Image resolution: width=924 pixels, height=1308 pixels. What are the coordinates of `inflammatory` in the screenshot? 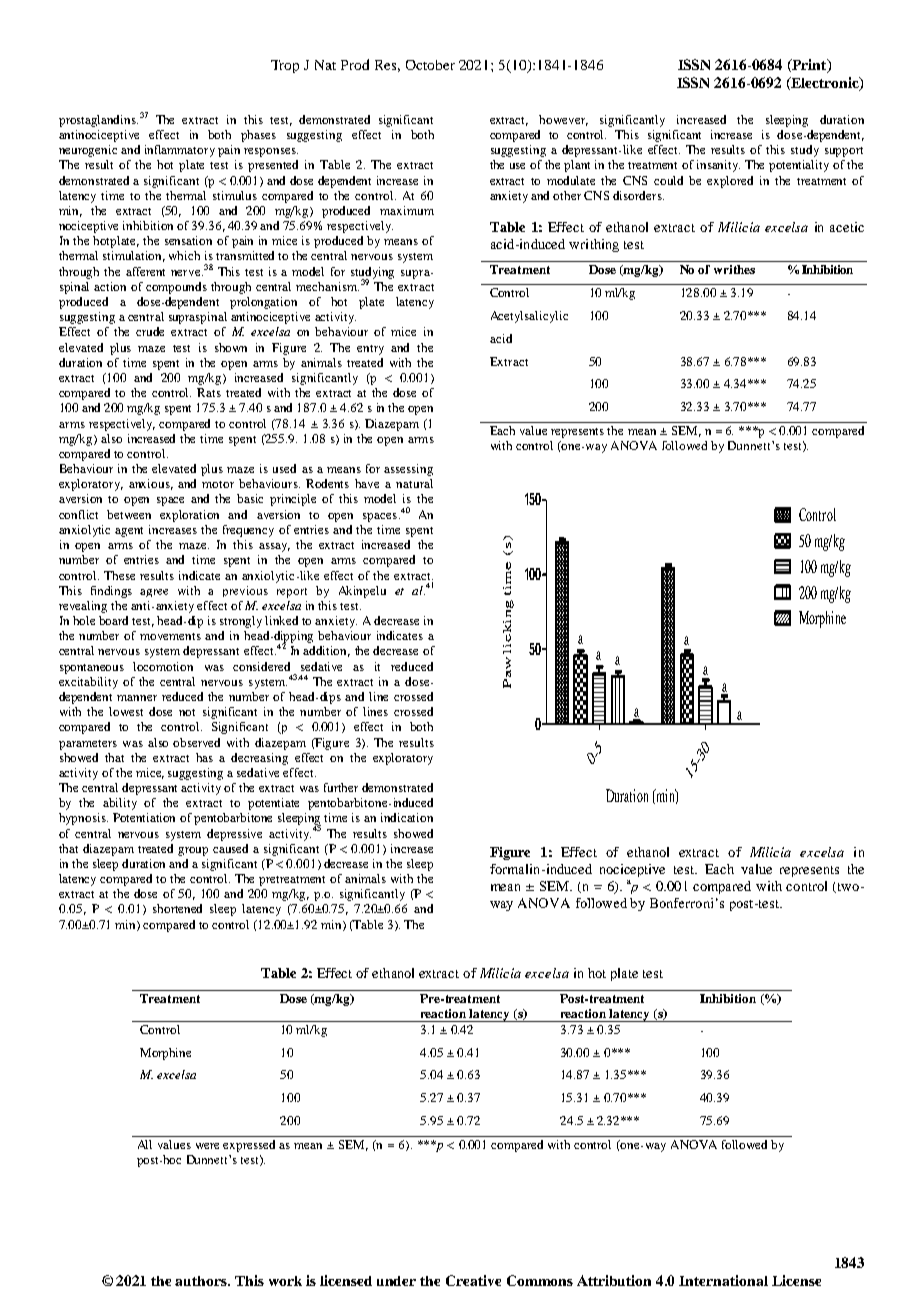 It's located at (180, 151).
